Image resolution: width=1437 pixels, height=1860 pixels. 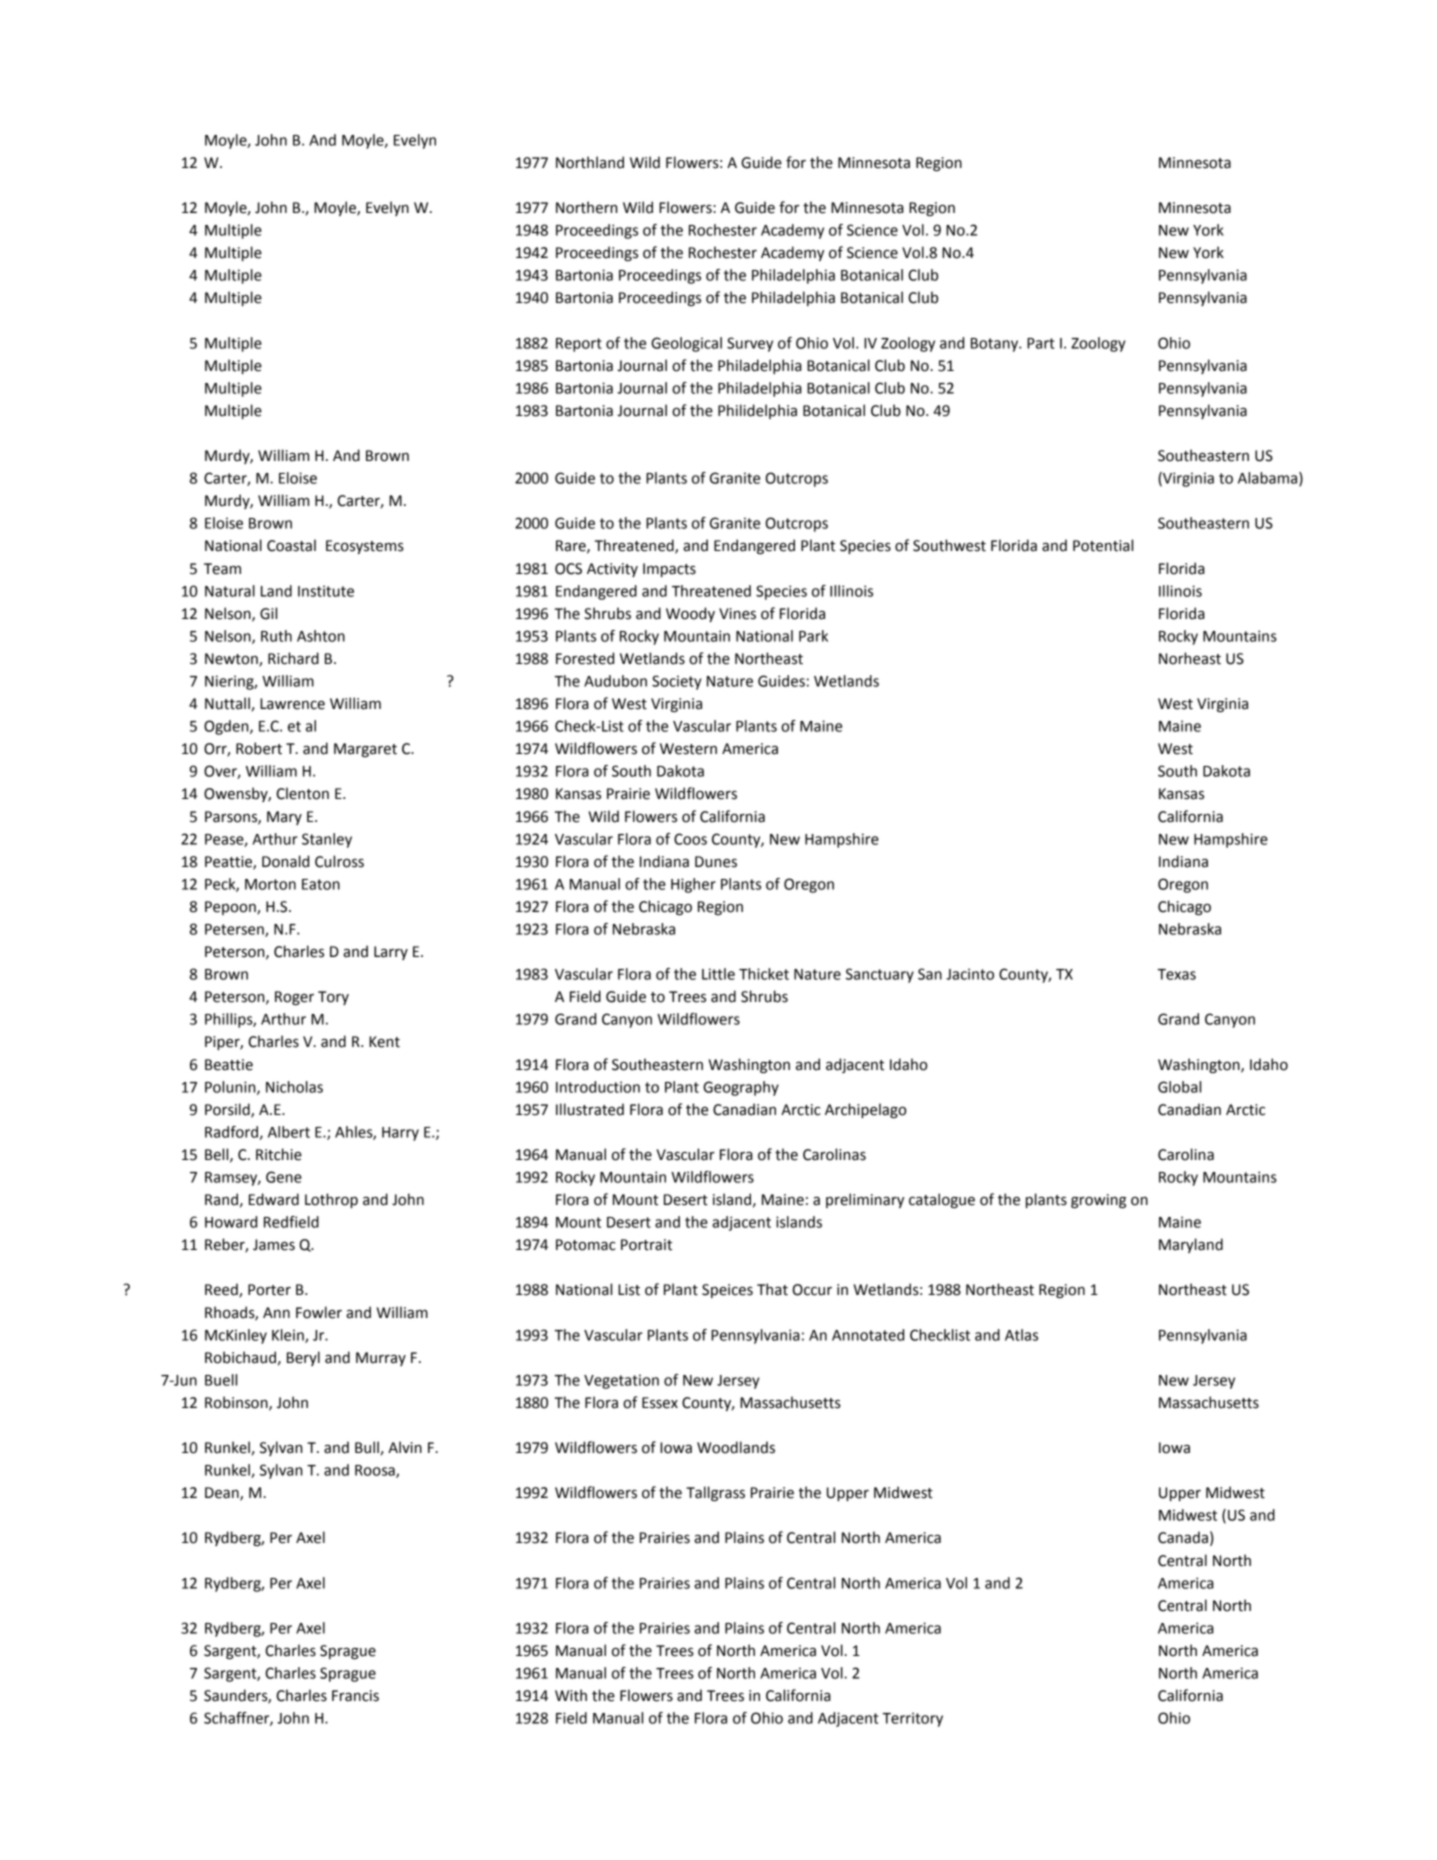 I want to click on Francis, so click(x=355, y=1696).
